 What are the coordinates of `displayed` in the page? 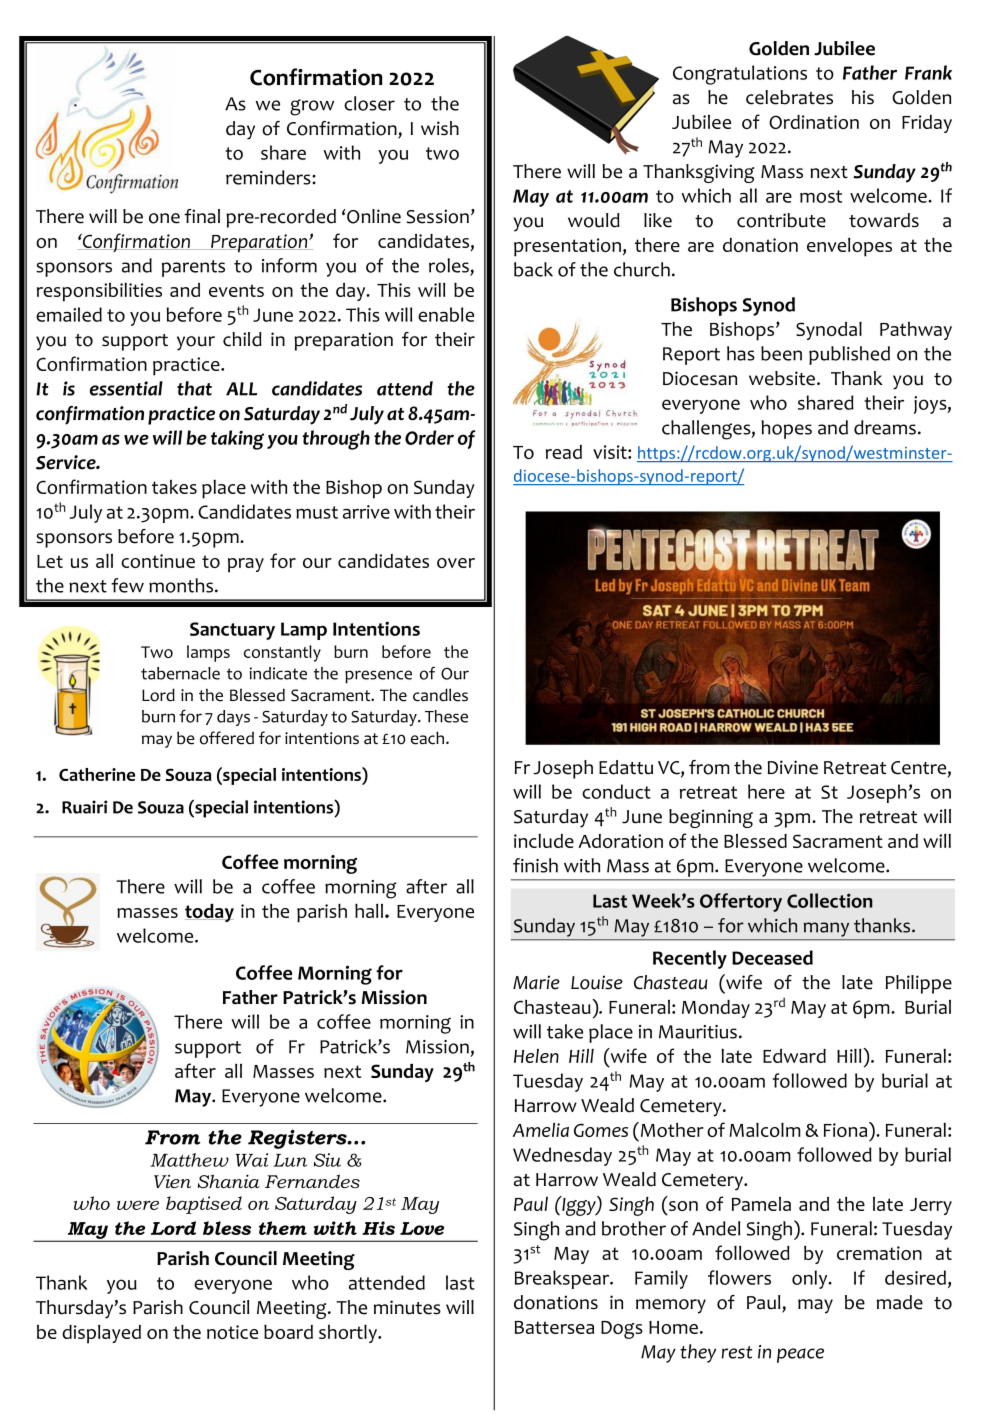 It's located at (101, 1334).
